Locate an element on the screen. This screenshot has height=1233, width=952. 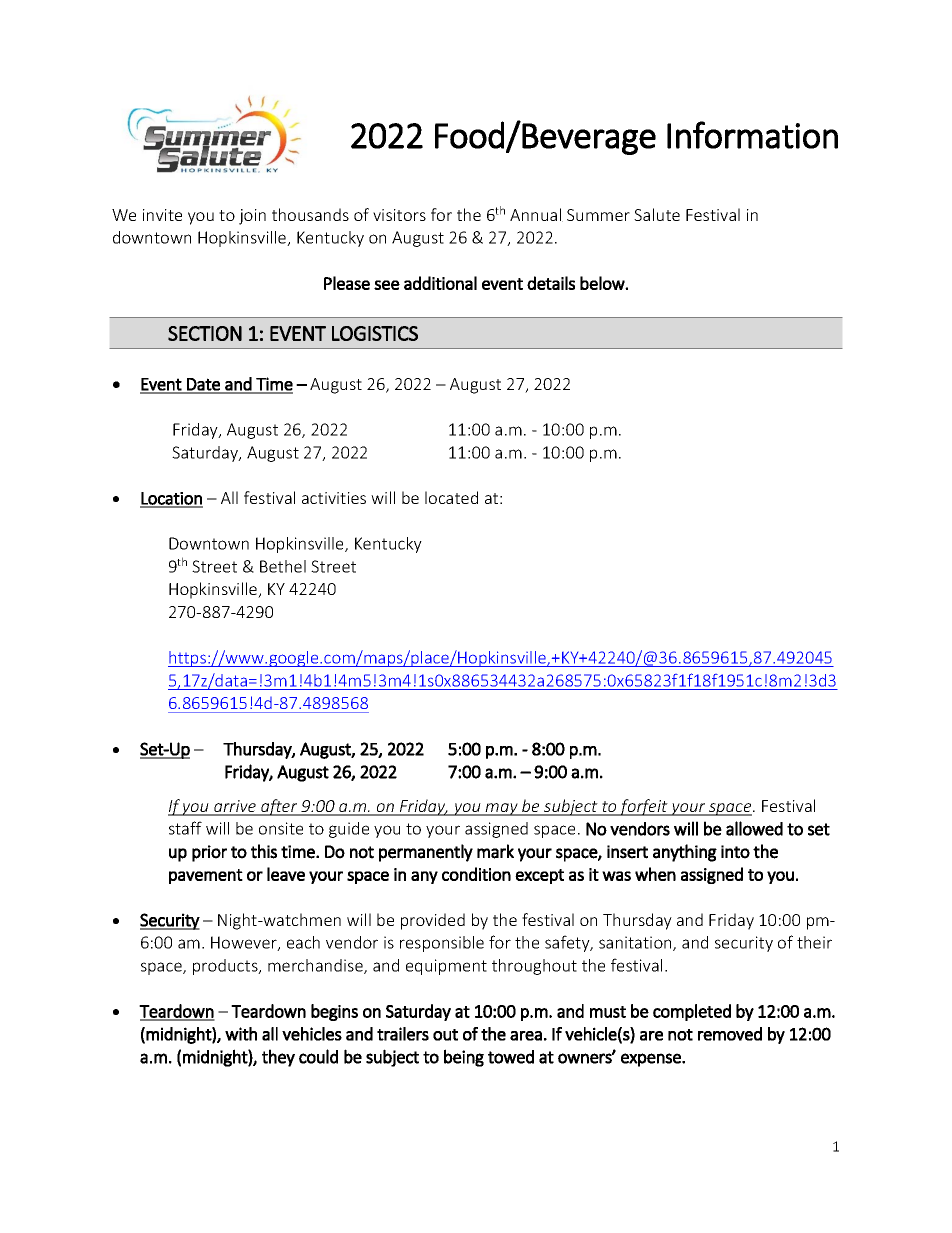
Salute is located at coordinates (657, 214).
